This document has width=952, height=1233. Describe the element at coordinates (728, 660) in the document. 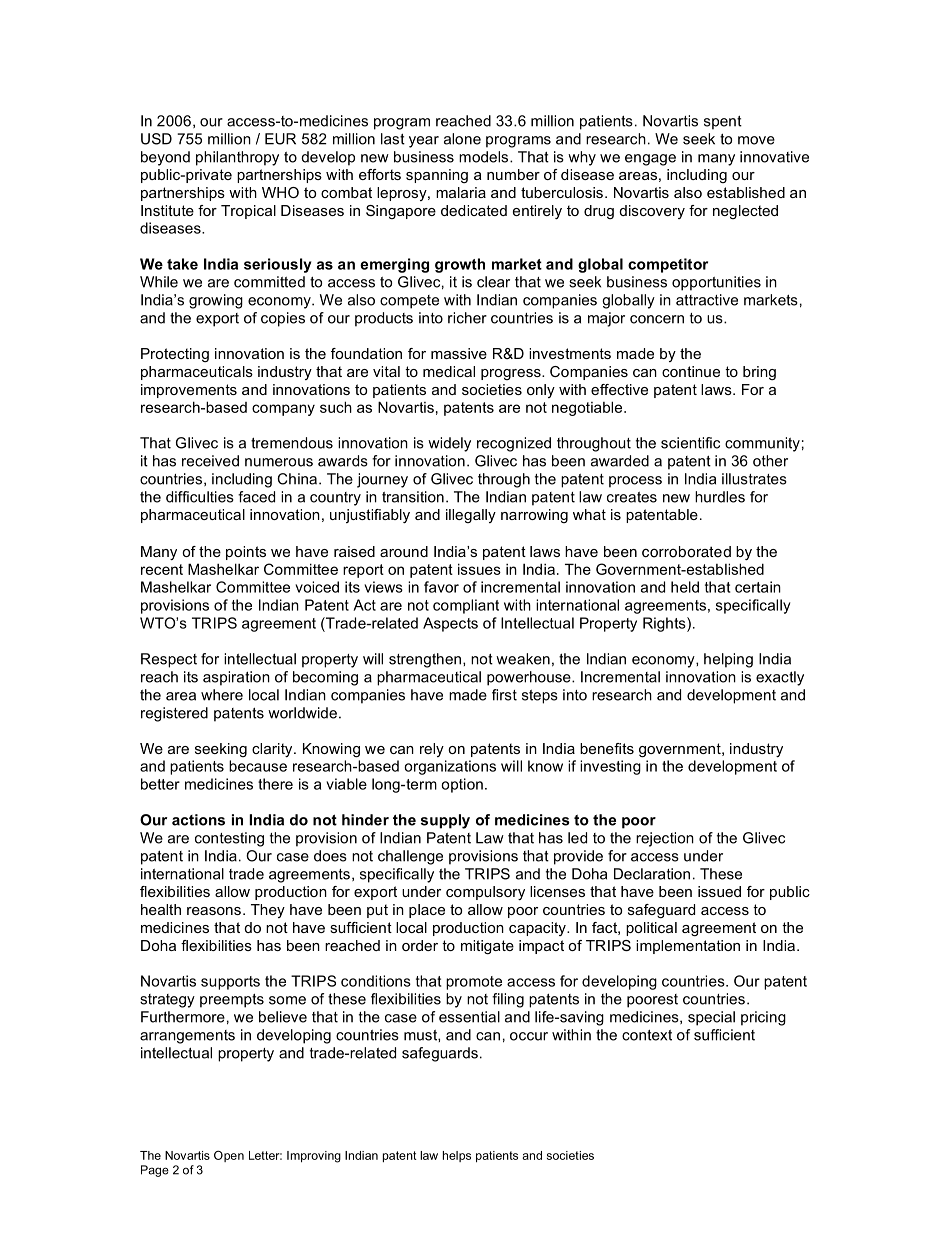

I see `helping` at that location.
